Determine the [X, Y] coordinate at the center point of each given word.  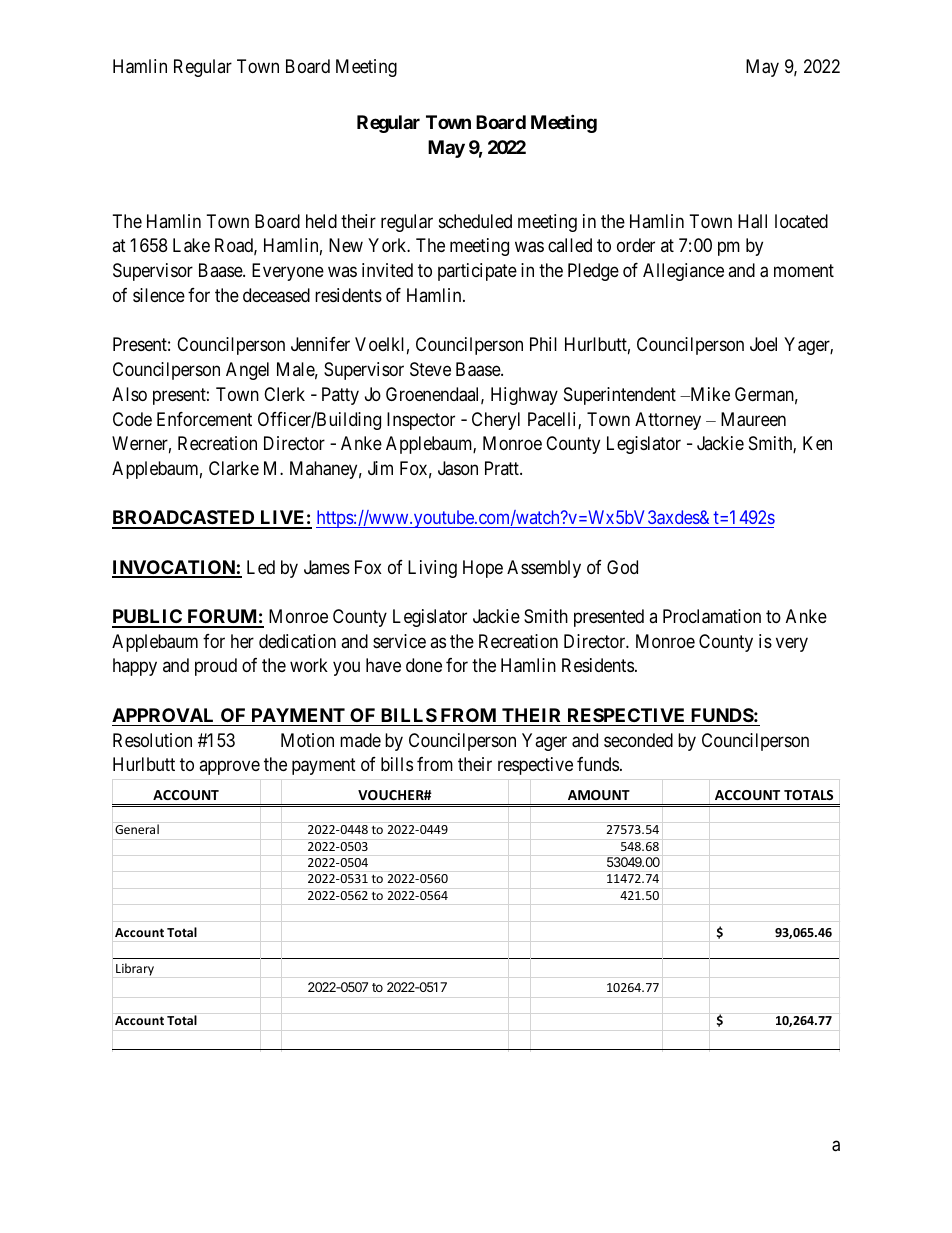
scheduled [475, 221]
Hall [752, 221]
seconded [638, 740]
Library [135, 969]
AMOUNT [599, 795]
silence [159, 295]
